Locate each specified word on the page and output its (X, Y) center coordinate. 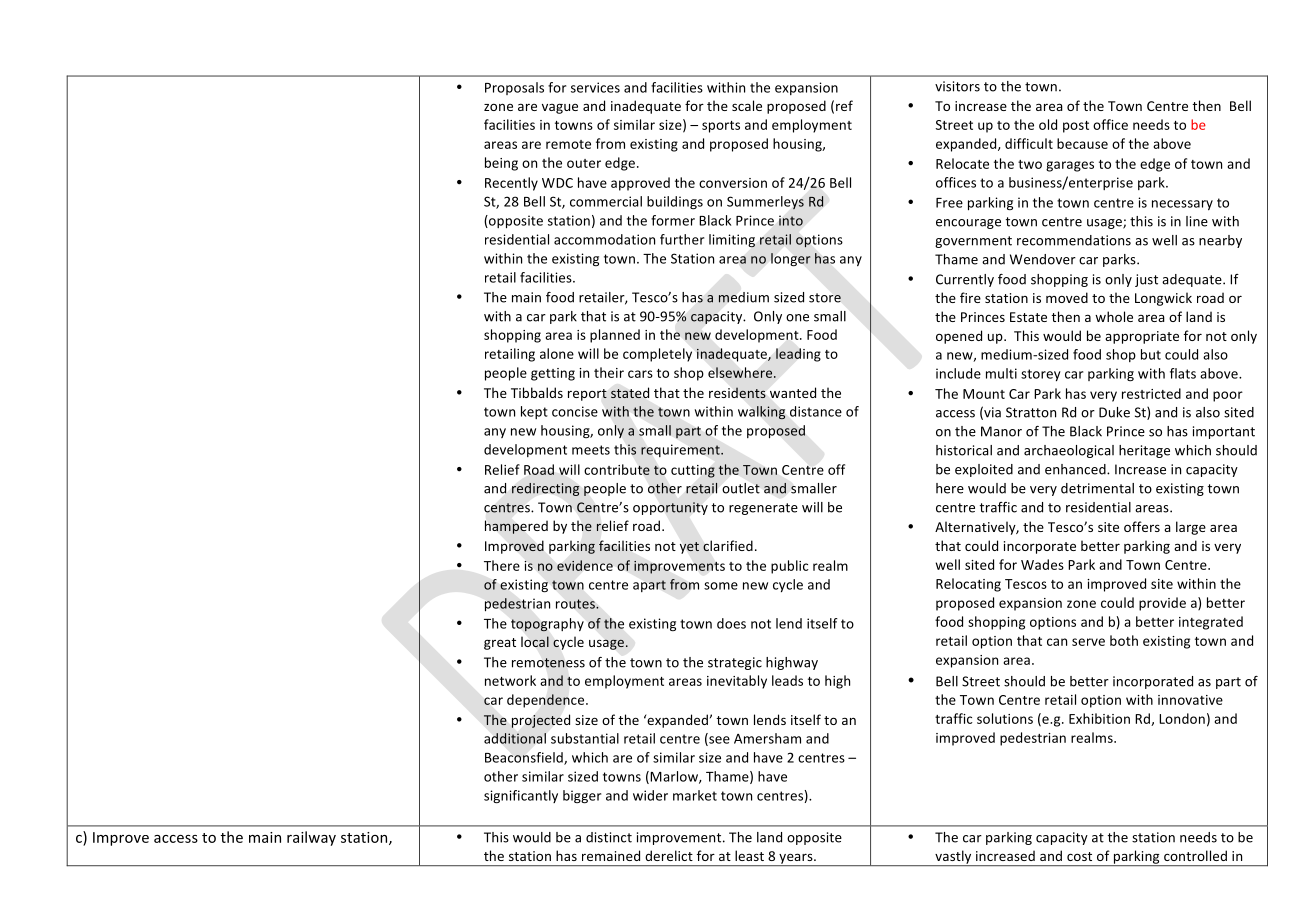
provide (1162, 604)
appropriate (1142, 337)
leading (798, 355)
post (1076, 127)
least (749, 855)
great (500, 644)
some (721, 586)
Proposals (514, 88)
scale (747, 105)
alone (557, 353)
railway (311, 838)
